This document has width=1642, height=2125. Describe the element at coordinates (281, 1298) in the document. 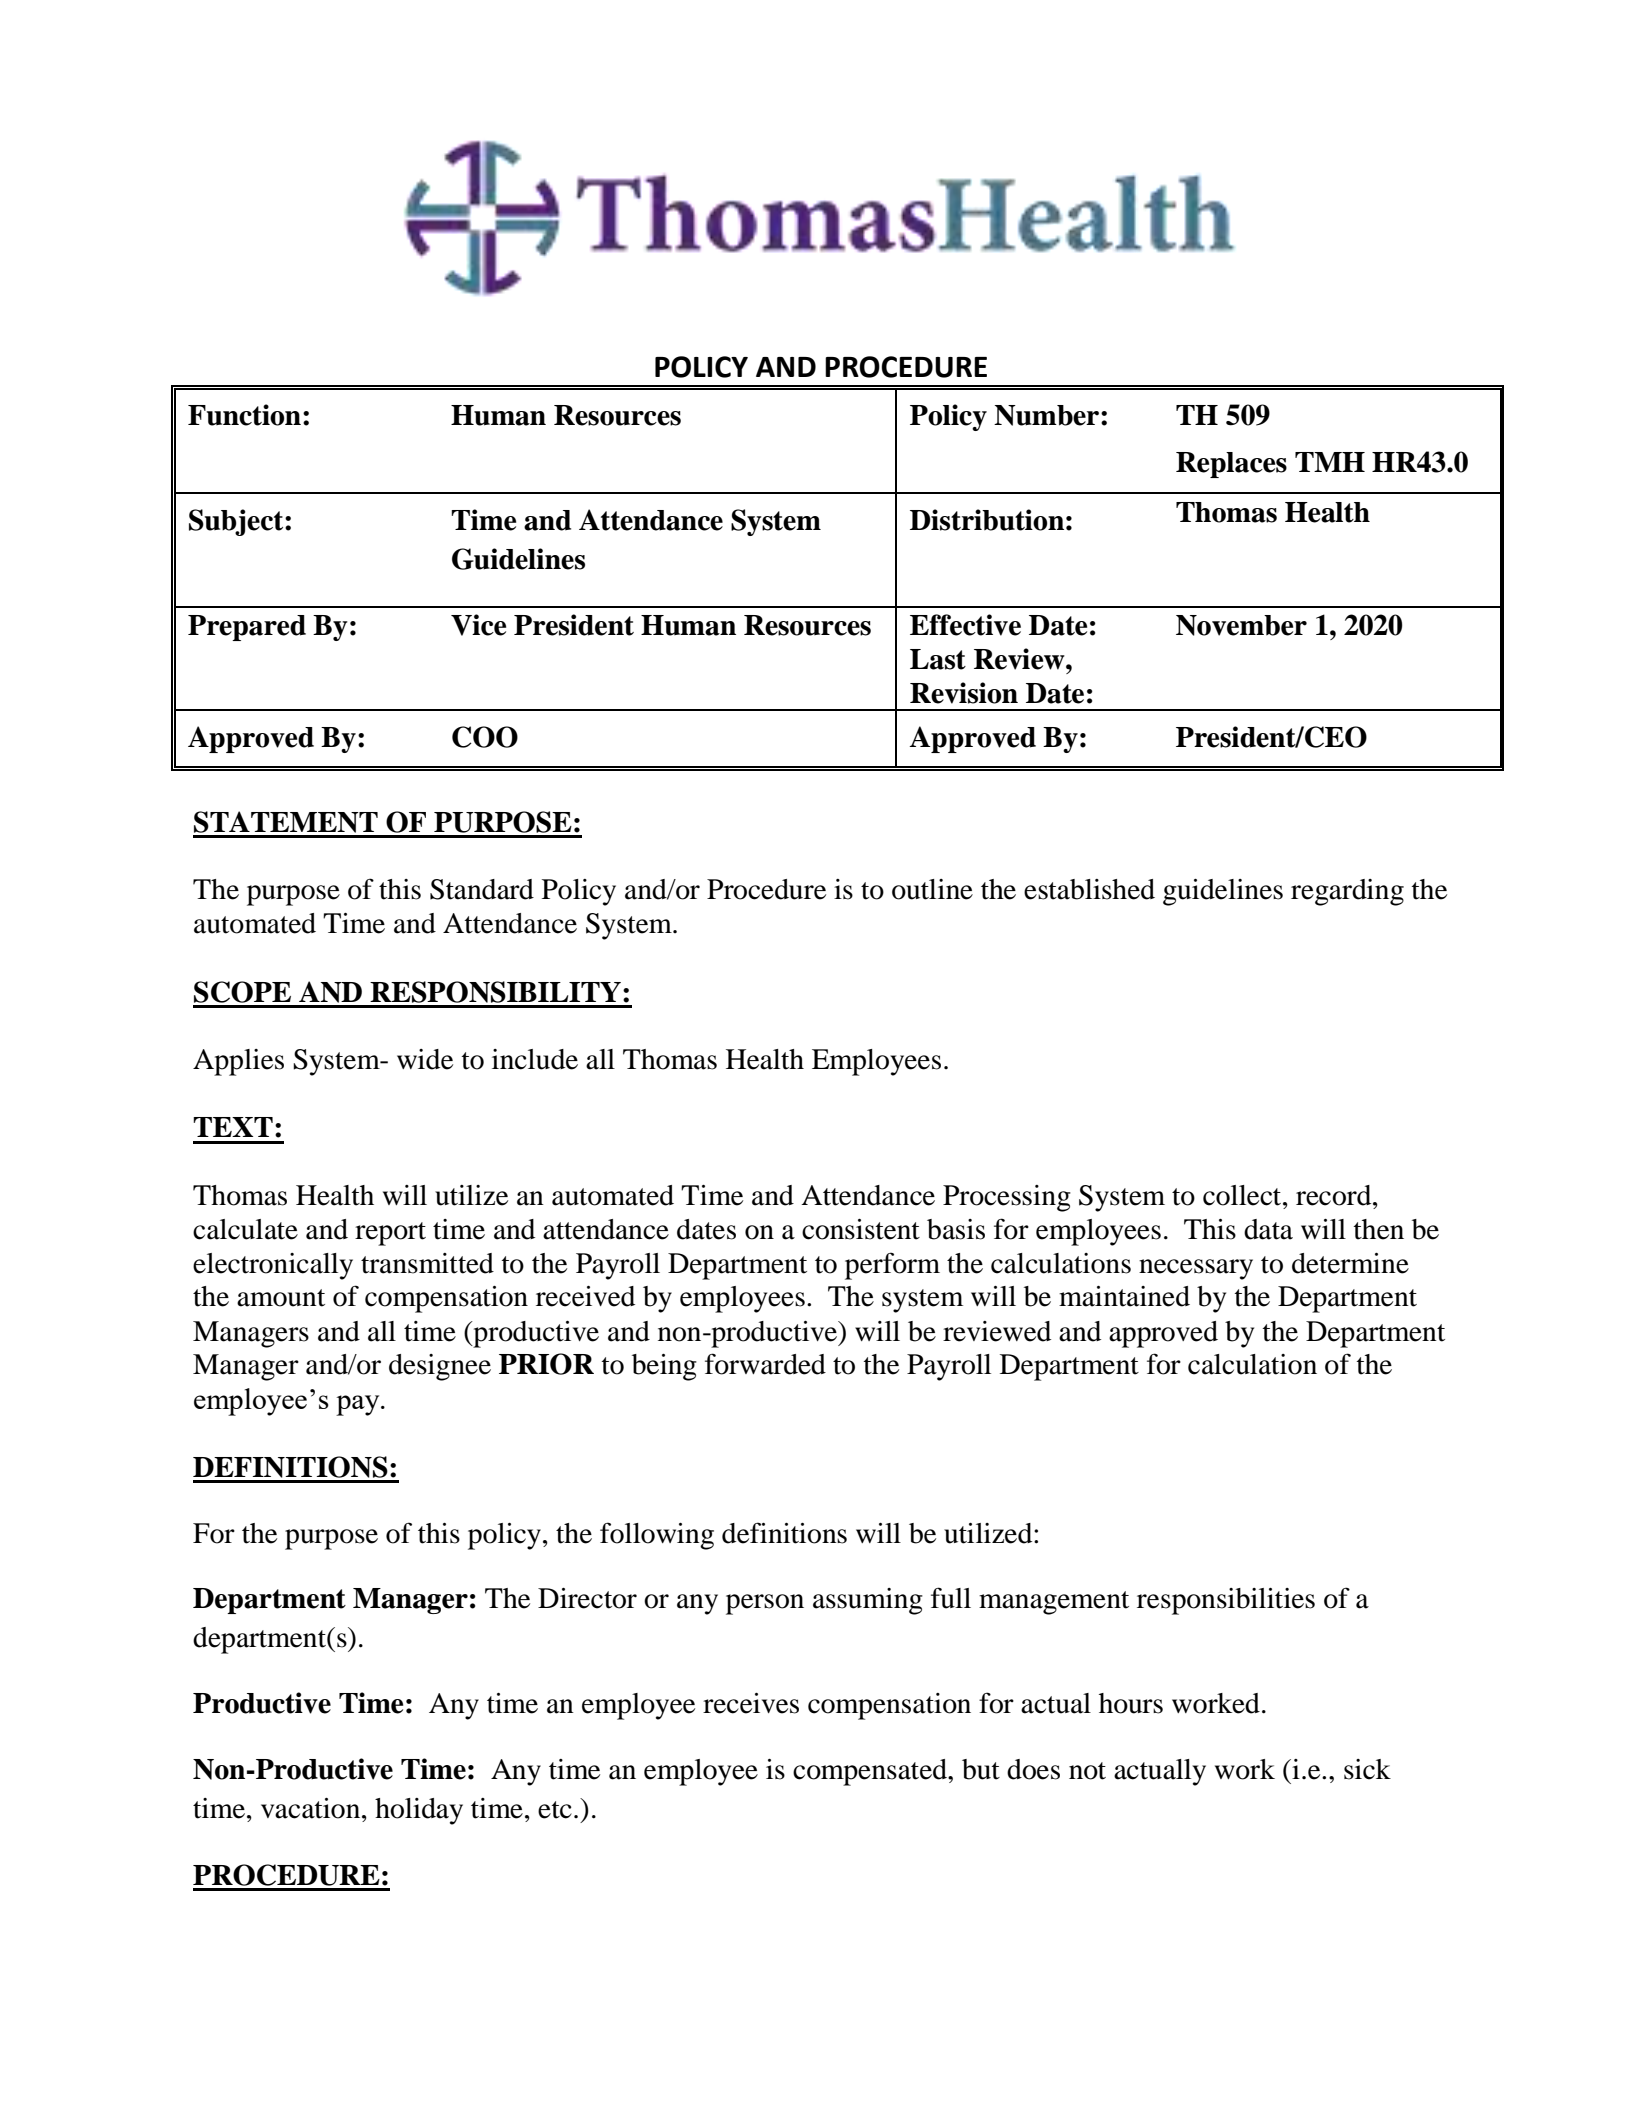

I see `amount` at that location.
